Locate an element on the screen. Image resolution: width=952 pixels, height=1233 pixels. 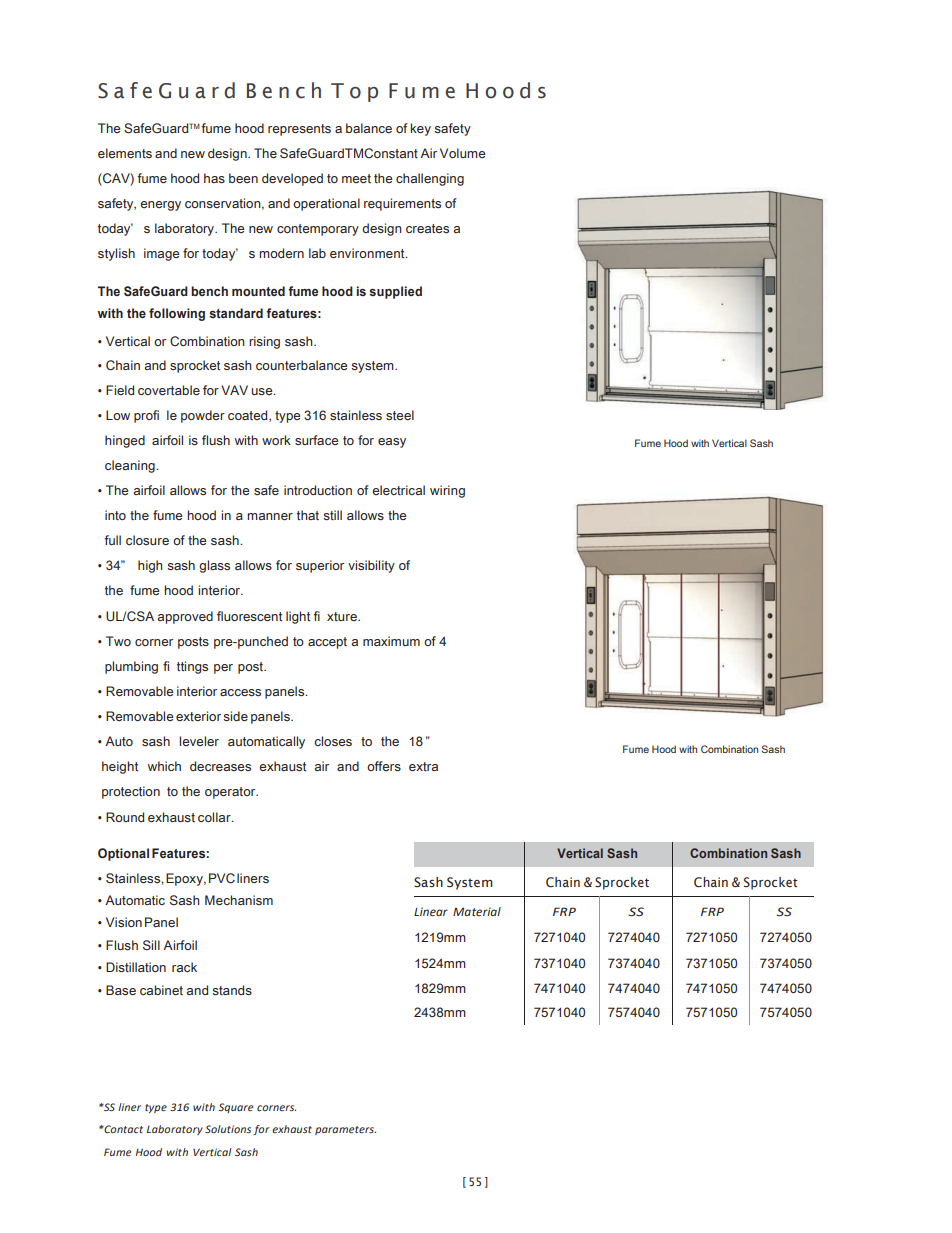
extra is located at coordinates (423, 766).
